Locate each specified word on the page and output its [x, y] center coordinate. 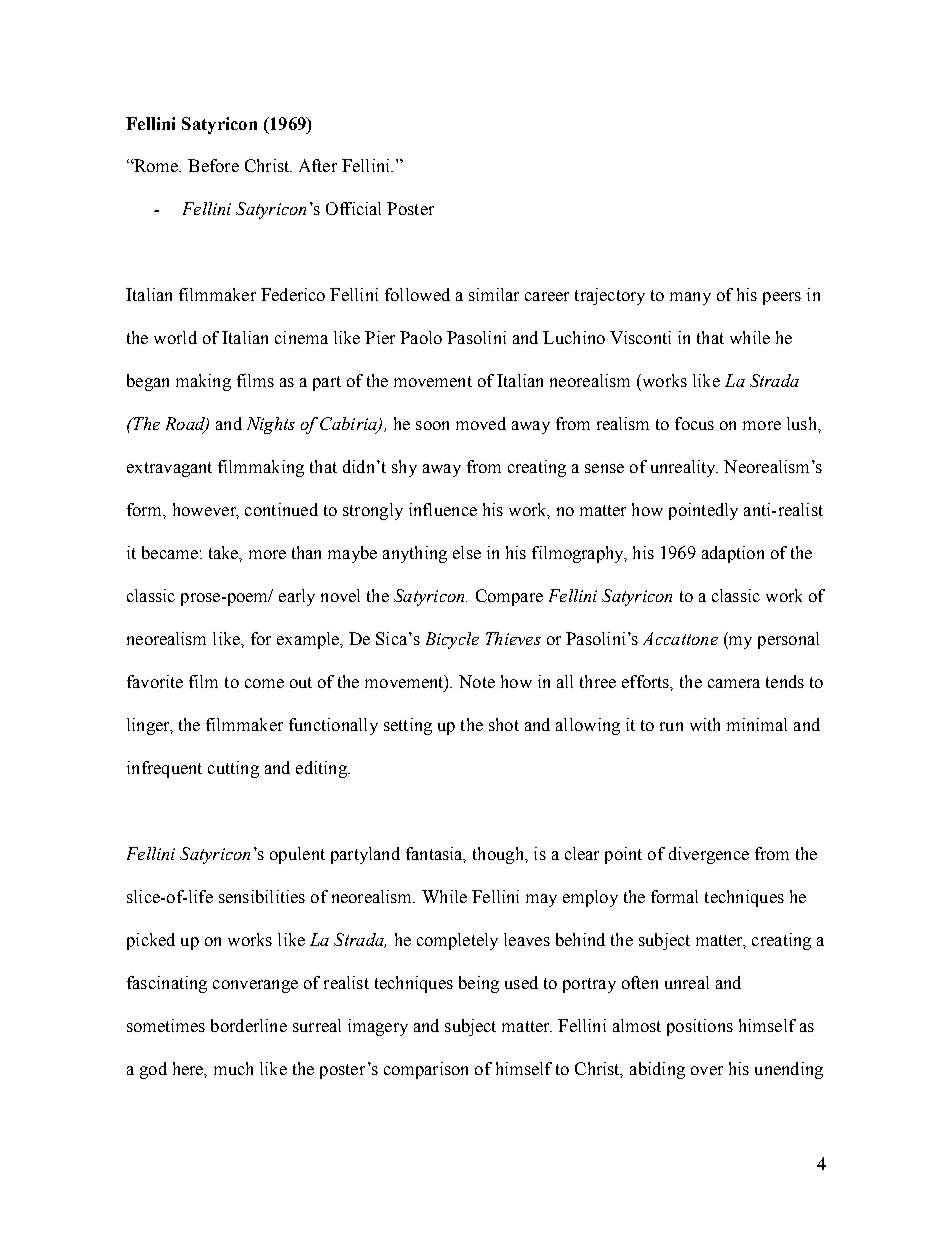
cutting [233, 769]
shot [504, 724]
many [690, 298]
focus [694, 423]
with [705, 724]
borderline [249, 1025]
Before [213, 165]
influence [443, 509]
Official [353, 208]
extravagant [169, 469]
